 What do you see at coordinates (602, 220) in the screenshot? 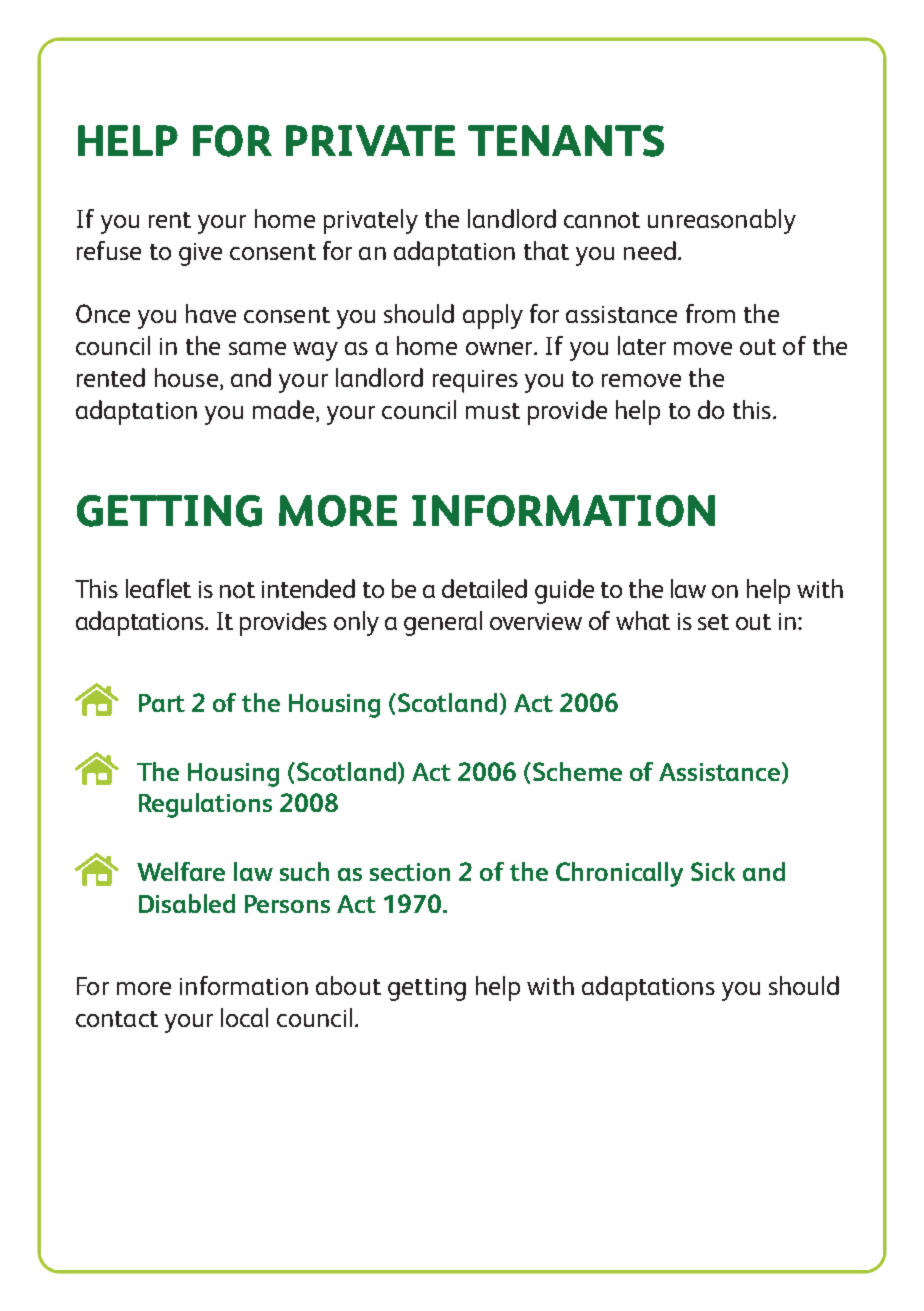
I see `cannot` at bounding box center [602, 220].
